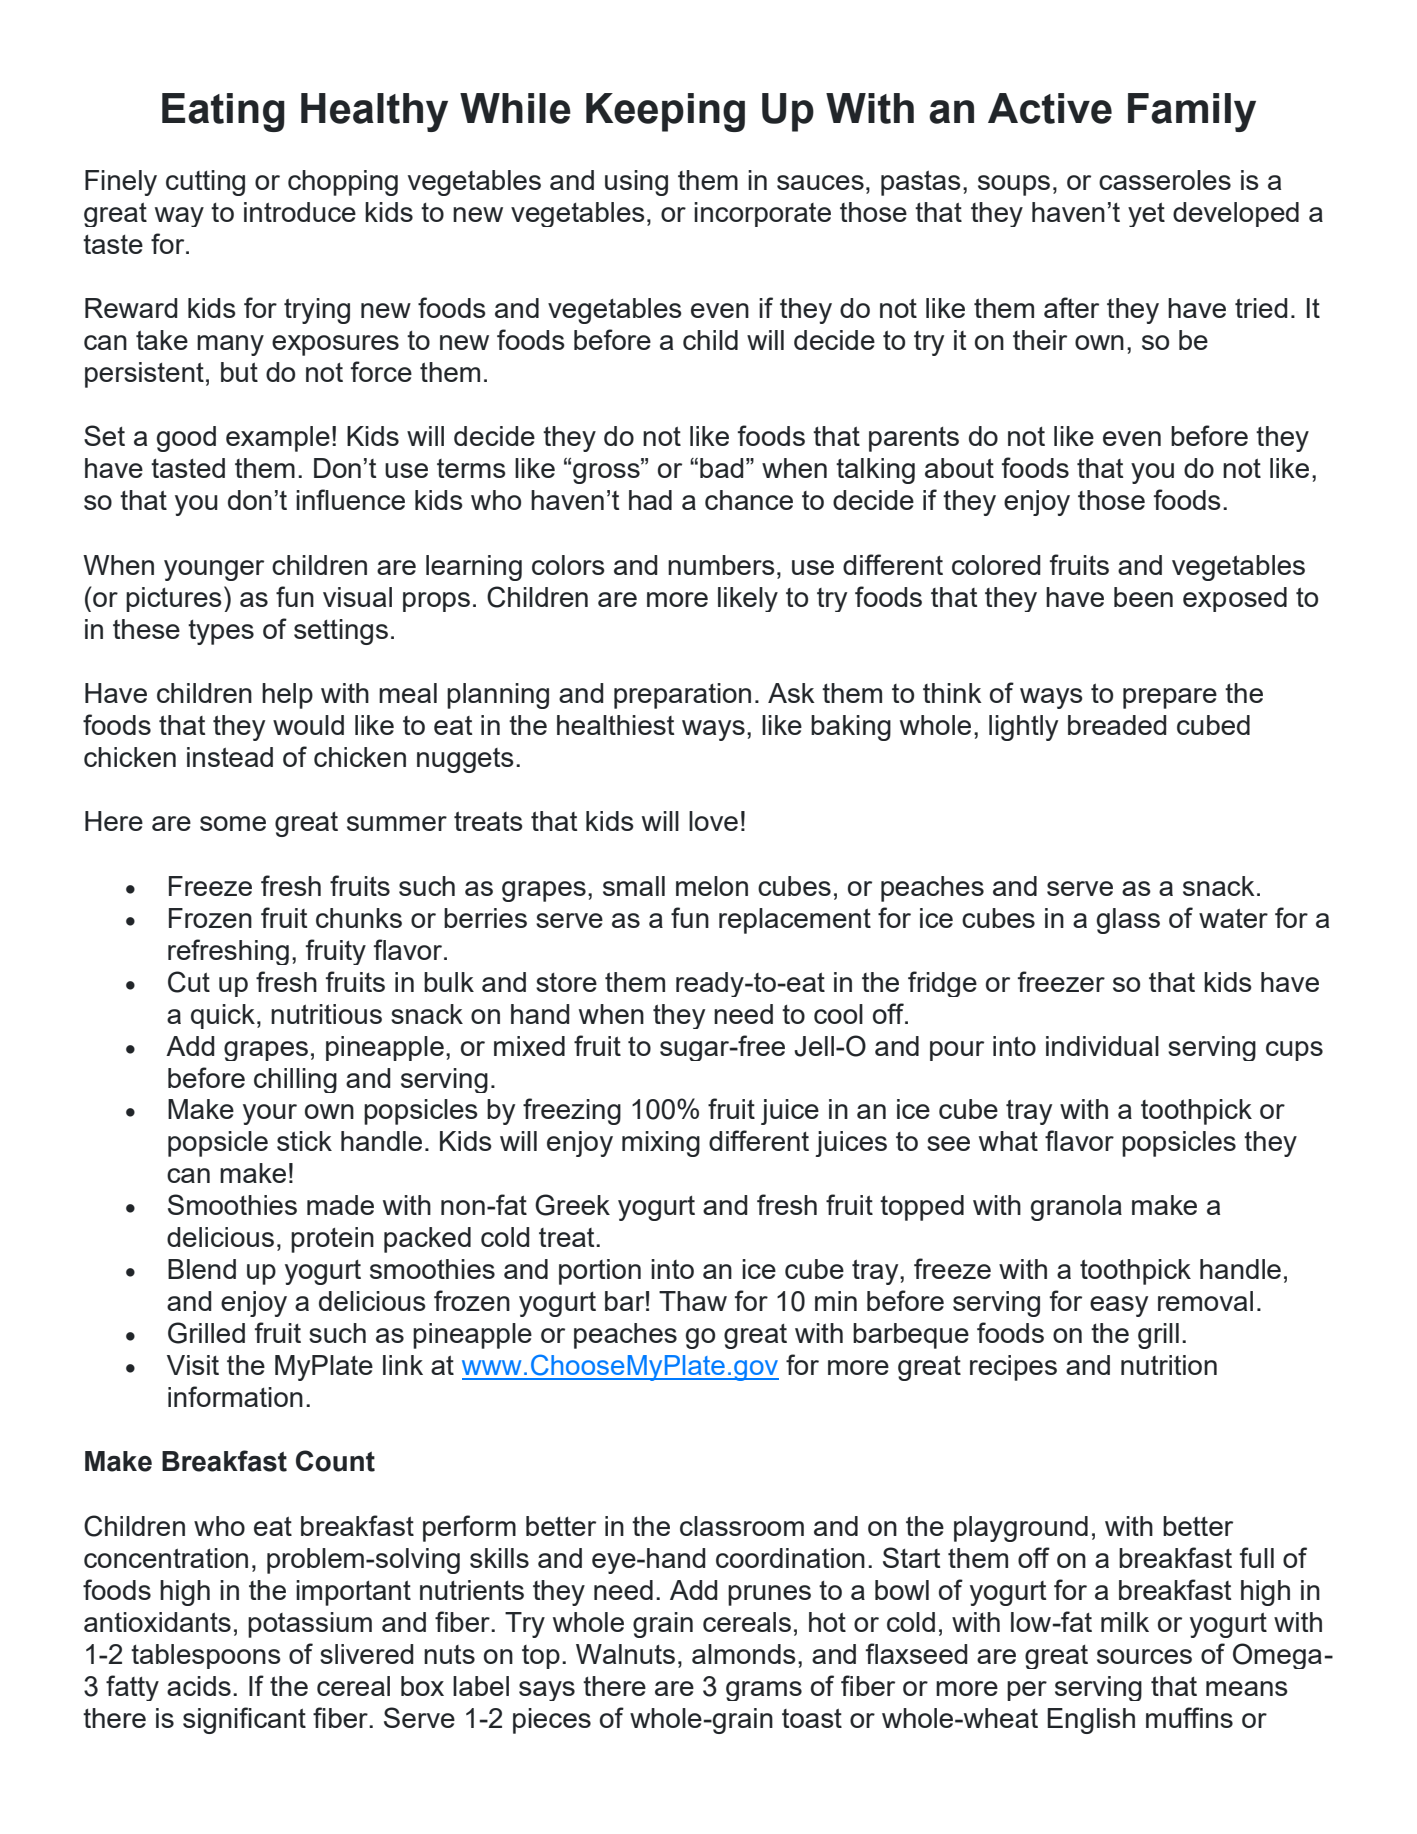 This screenshot has width=1417, height=1834. I want to click on casseroles, so click(1165, 180).
